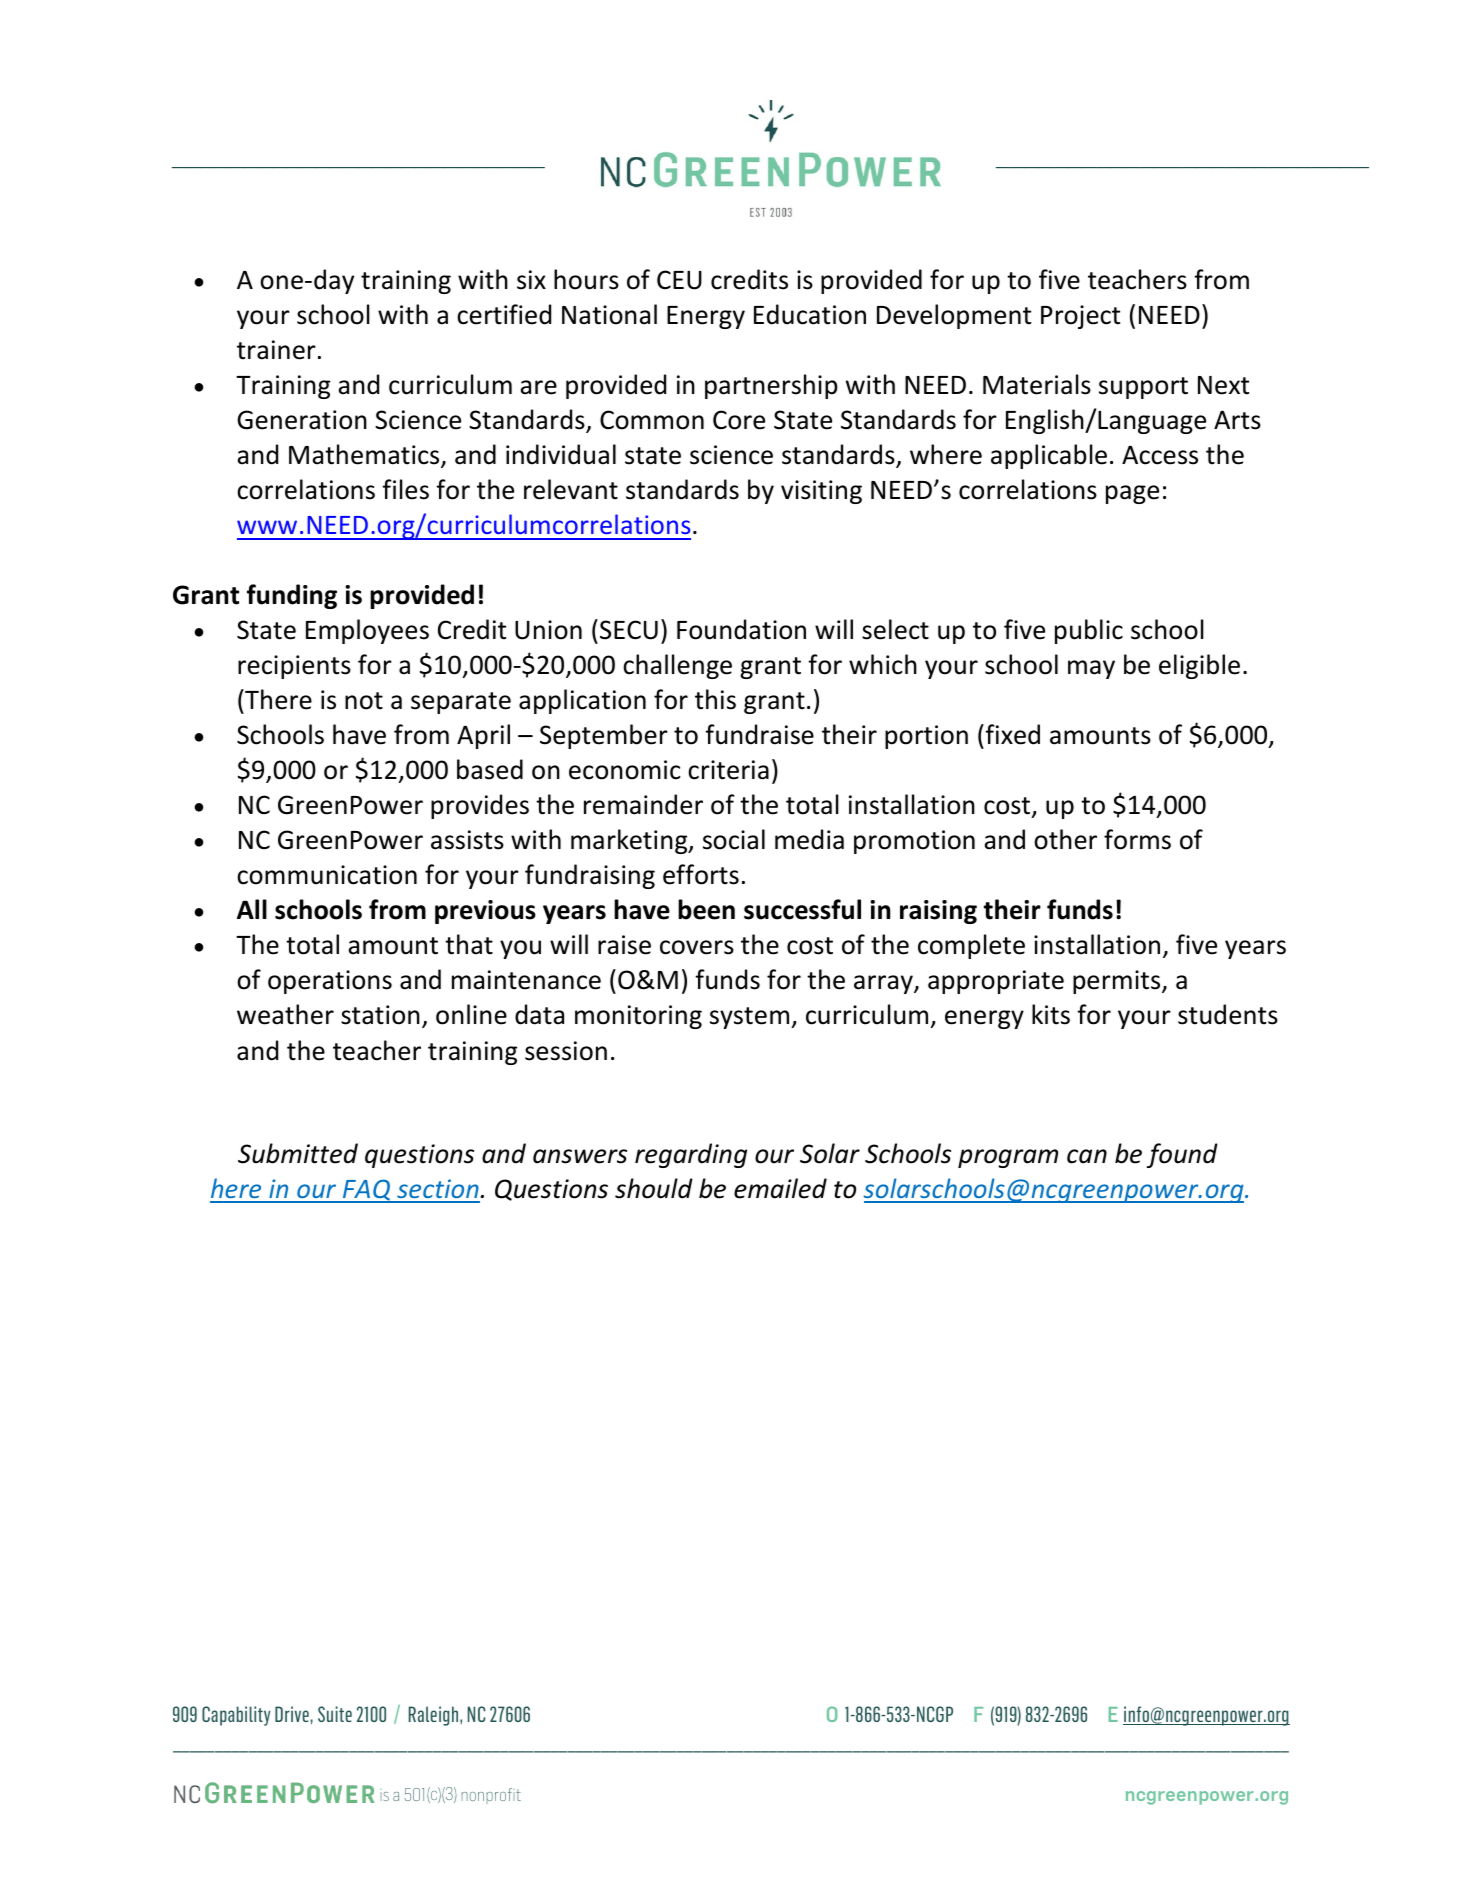 The width and height of the screenshot is (1462, 1893). What do you see at coordinates (1137, 839) in the screenshot?
I see `forms` at bounding box center [1137, 839].
